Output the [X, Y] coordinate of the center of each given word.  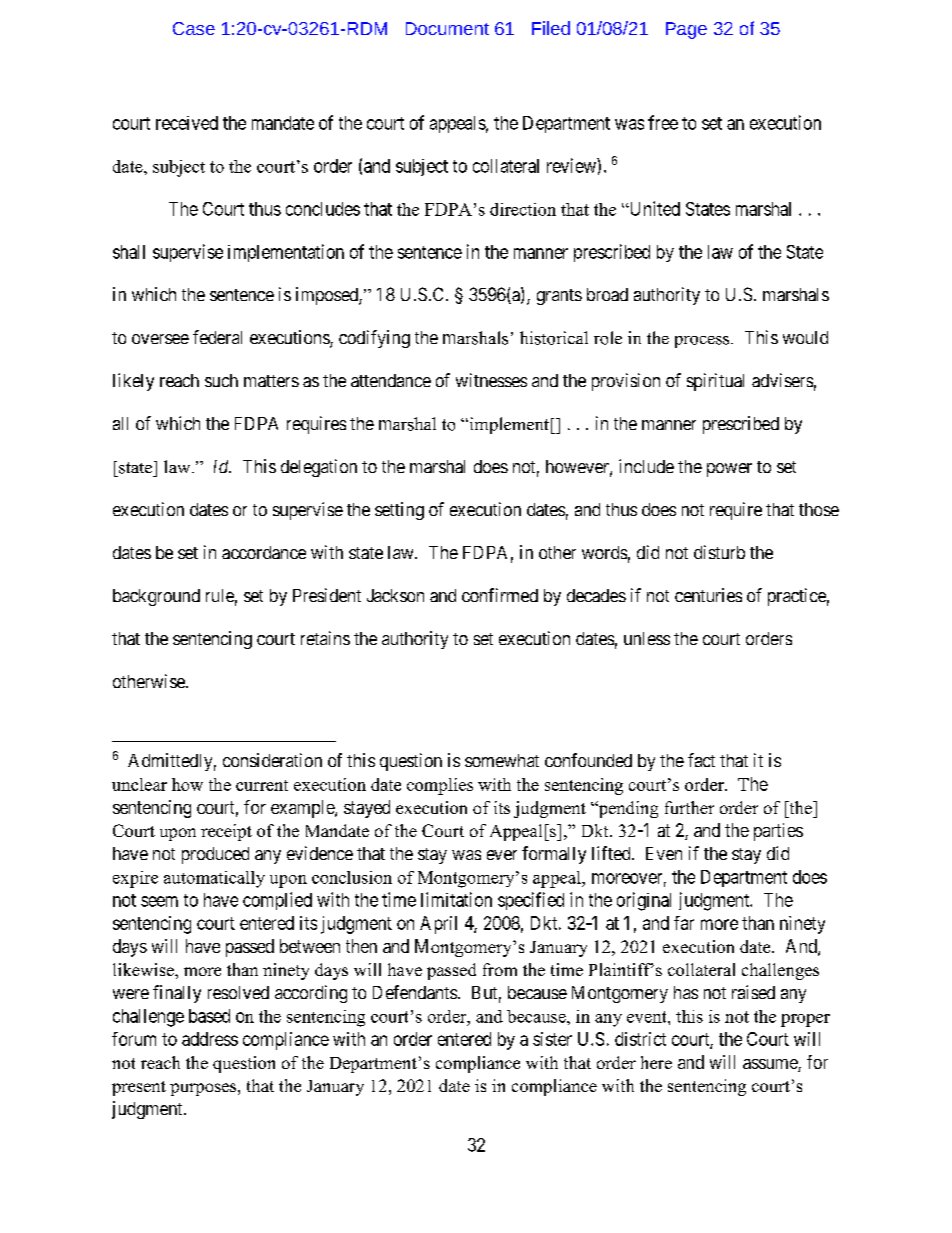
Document [447, 28]
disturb [719, 552]
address [210, 1039]
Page [686, 30]
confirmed [500, 595]
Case [194, 28]
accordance [264, 552]
